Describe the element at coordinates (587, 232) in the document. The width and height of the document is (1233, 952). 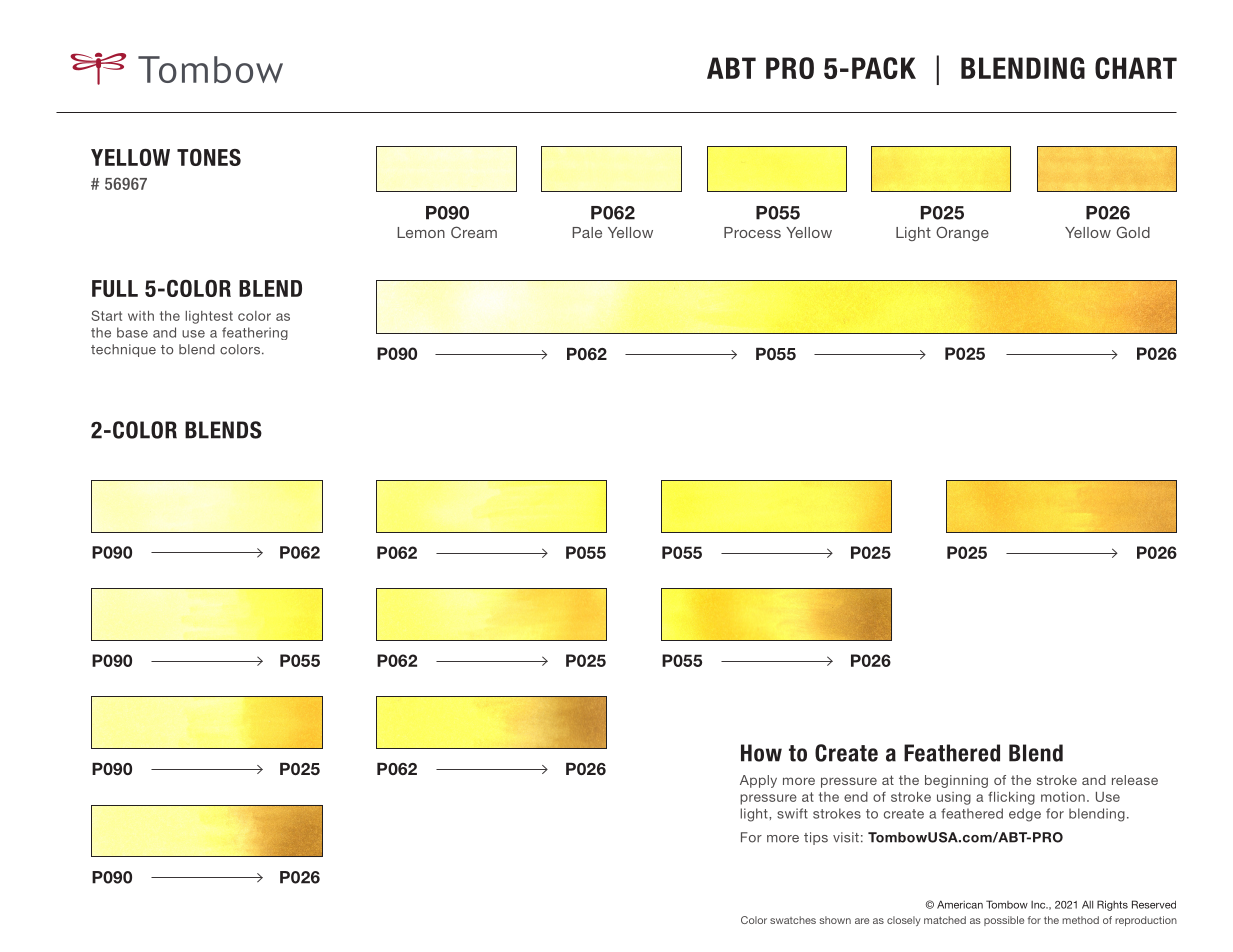
I see `Pale` at that location.
